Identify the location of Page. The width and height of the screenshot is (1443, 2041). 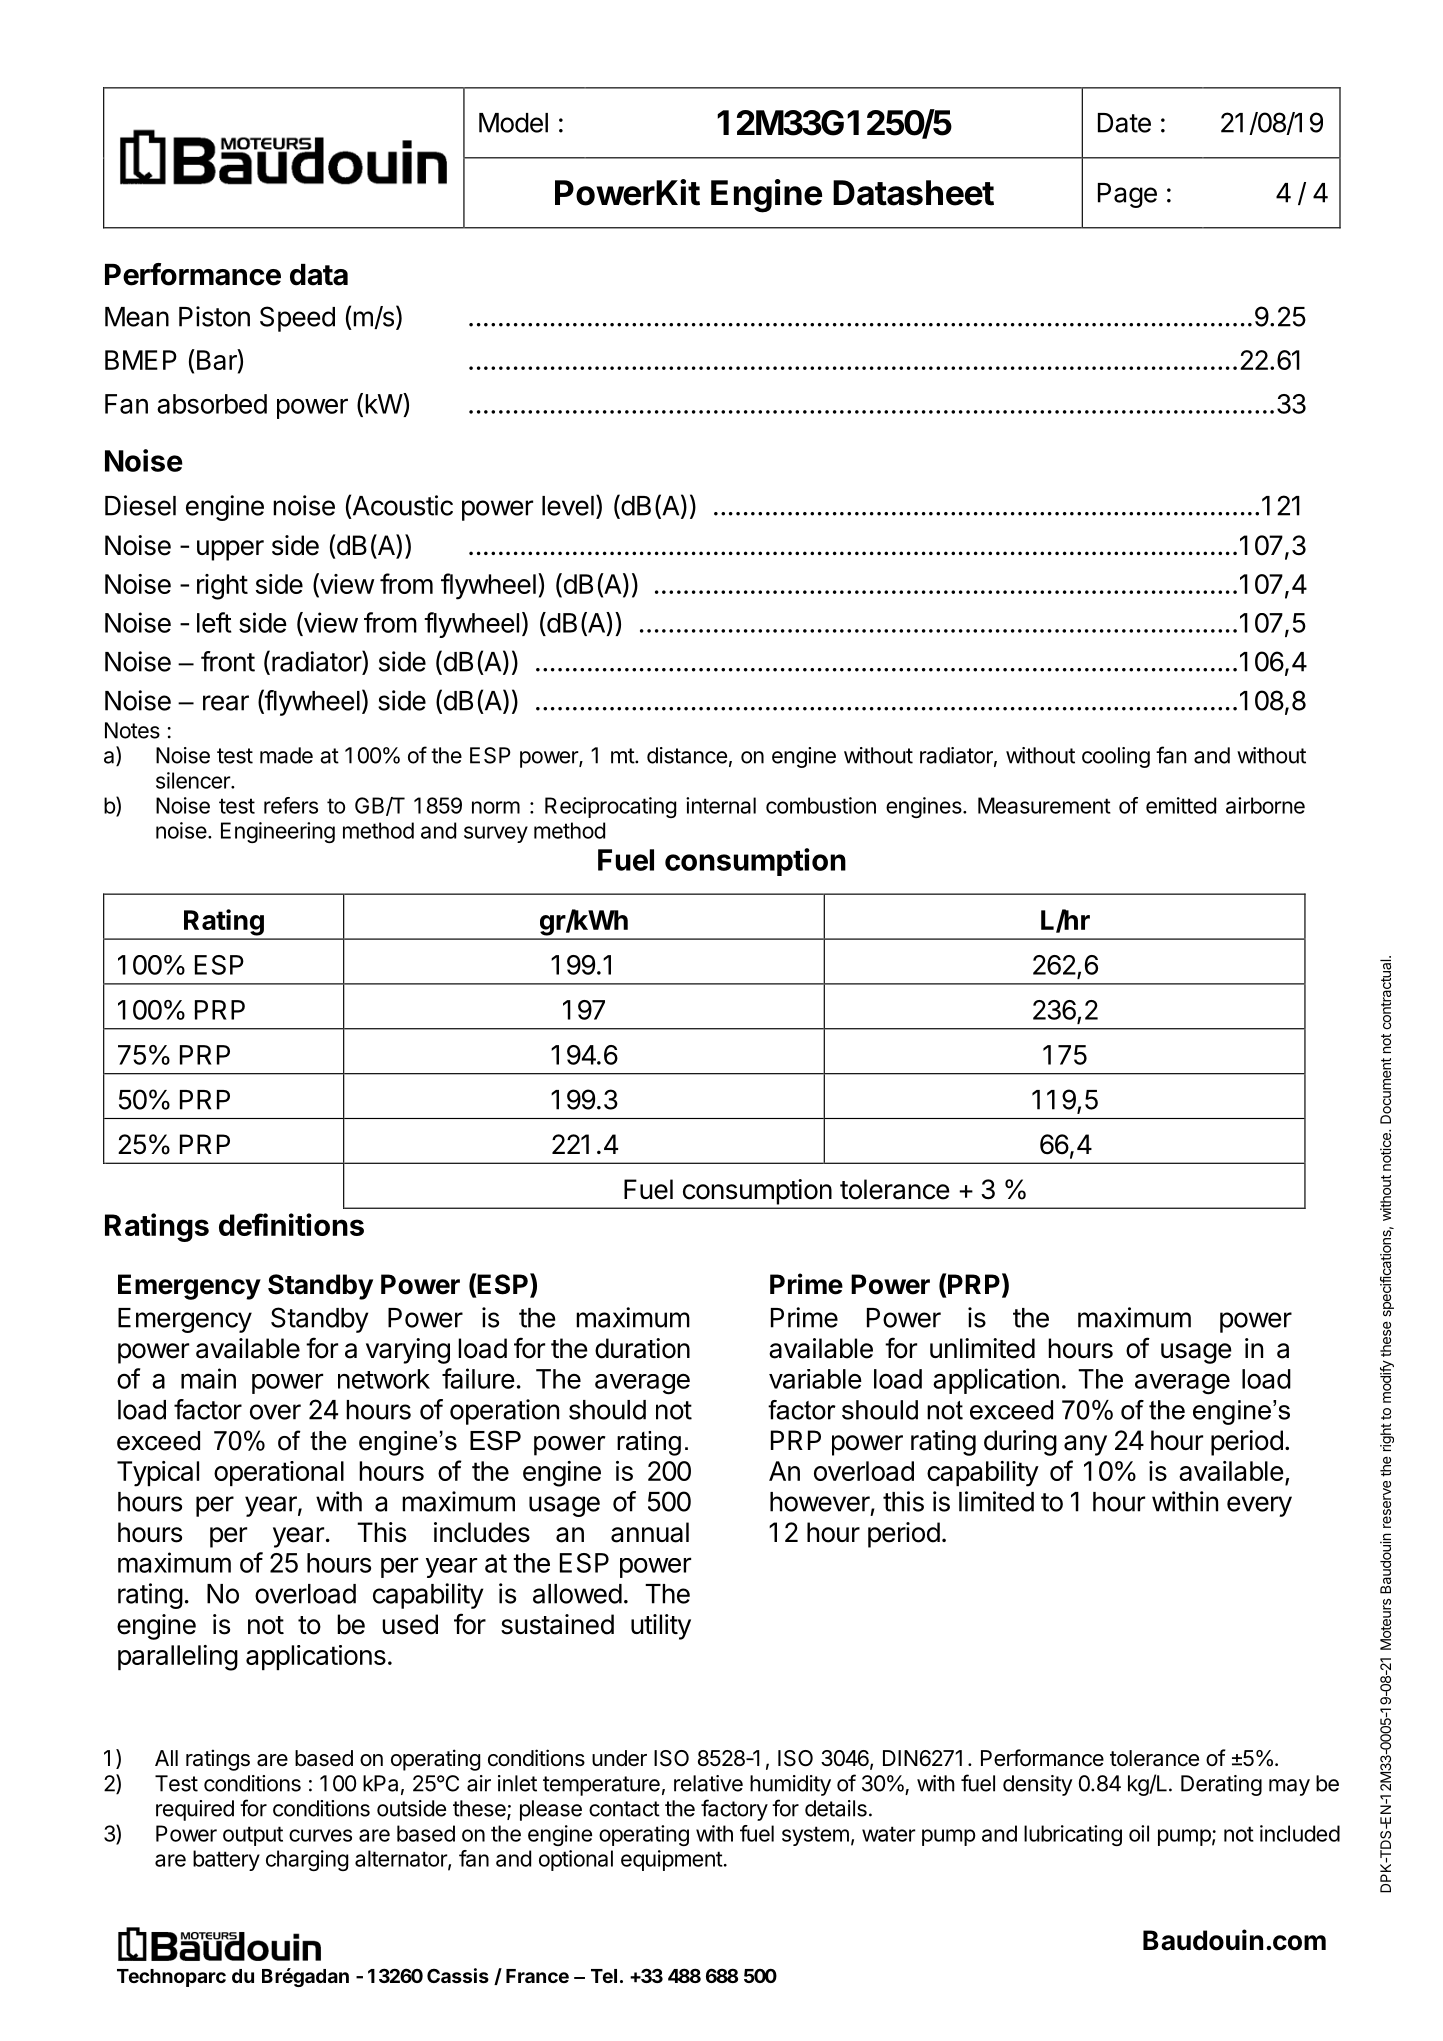
(1127, 195).
